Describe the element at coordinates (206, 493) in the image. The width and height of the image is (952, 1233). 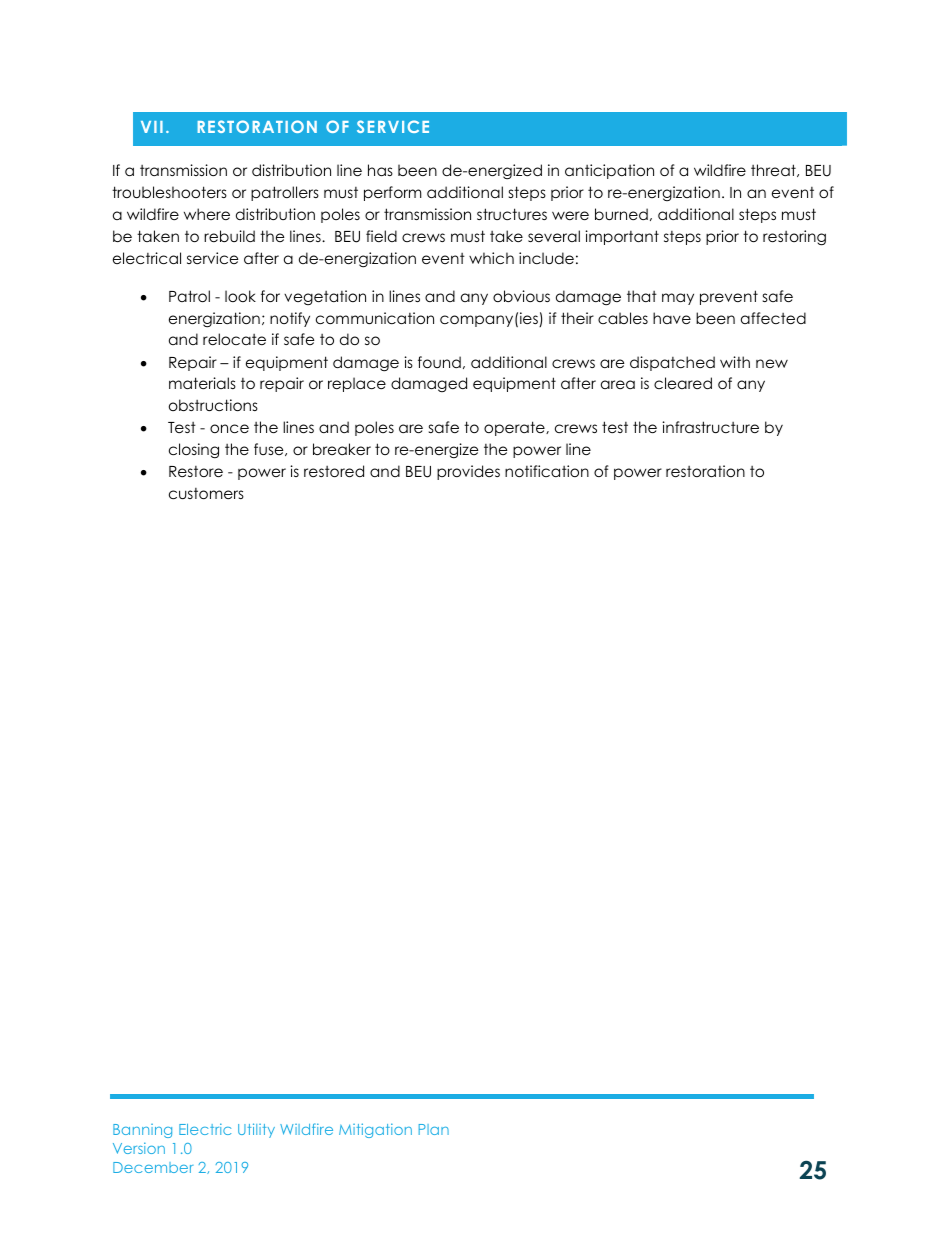
I see `customers` at that location.
